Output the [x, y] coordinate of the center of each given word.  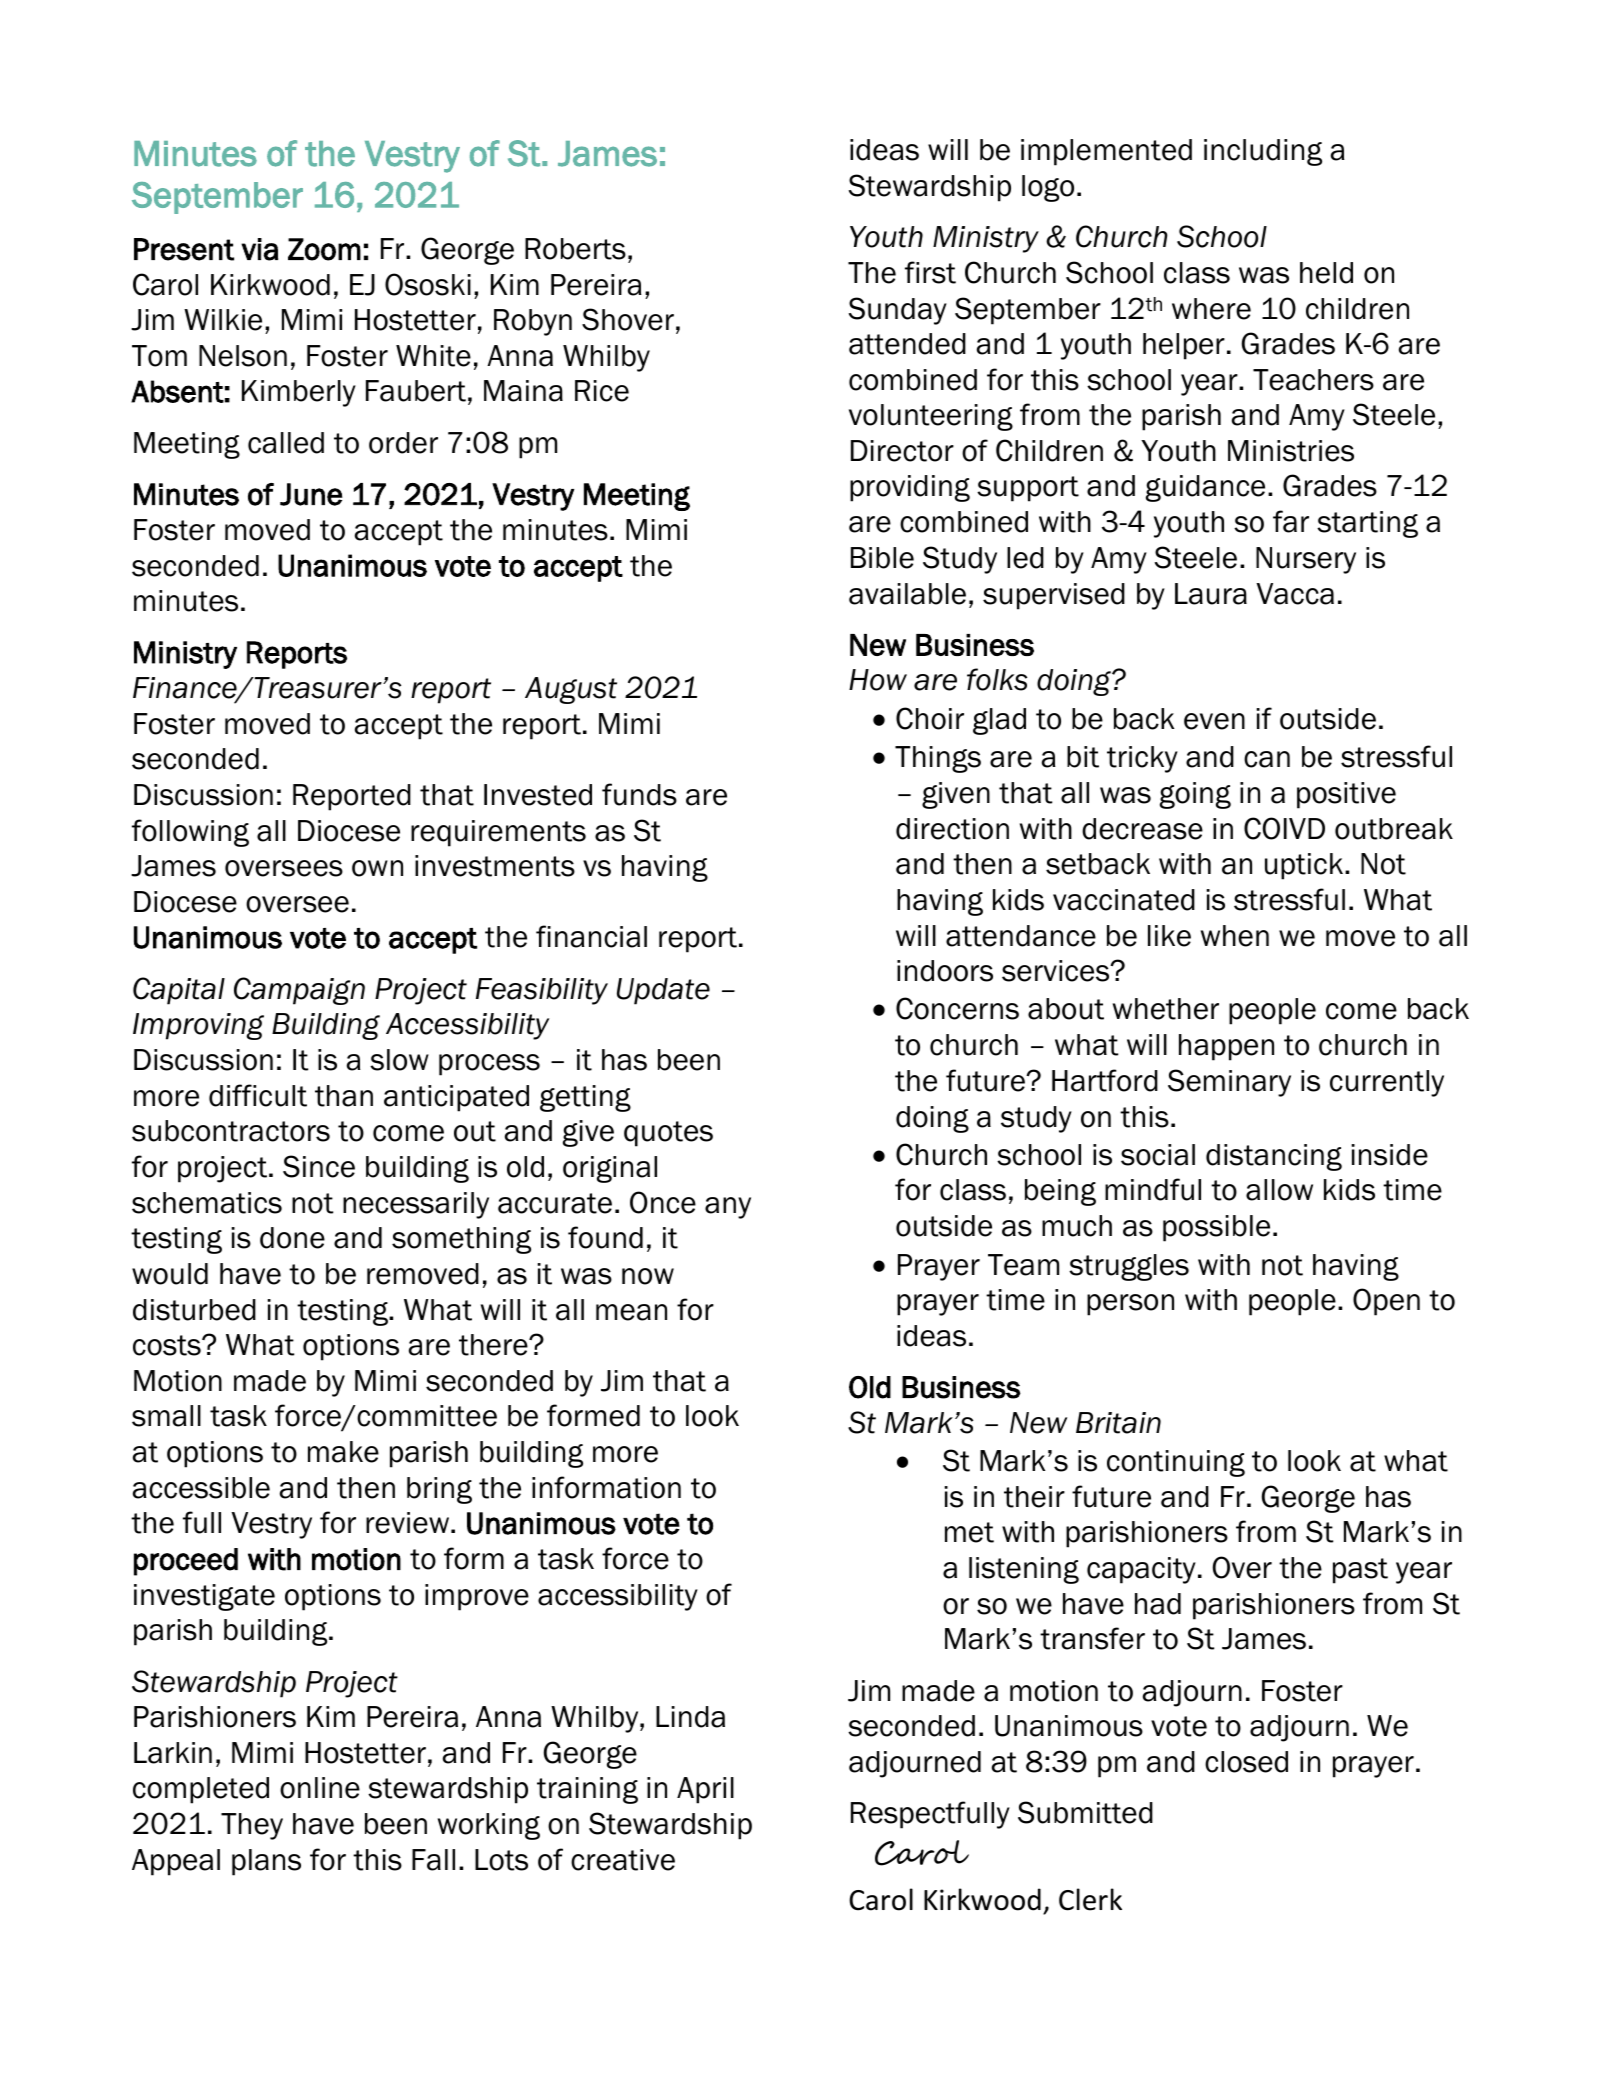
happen [1226, 1047]
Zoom [324, 249]
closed [1246, 1762]
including [1263, 152]
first [930, 272]
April [705, 1790]
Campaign [299, 991]
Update [663, 991]
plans [266, 1862]
